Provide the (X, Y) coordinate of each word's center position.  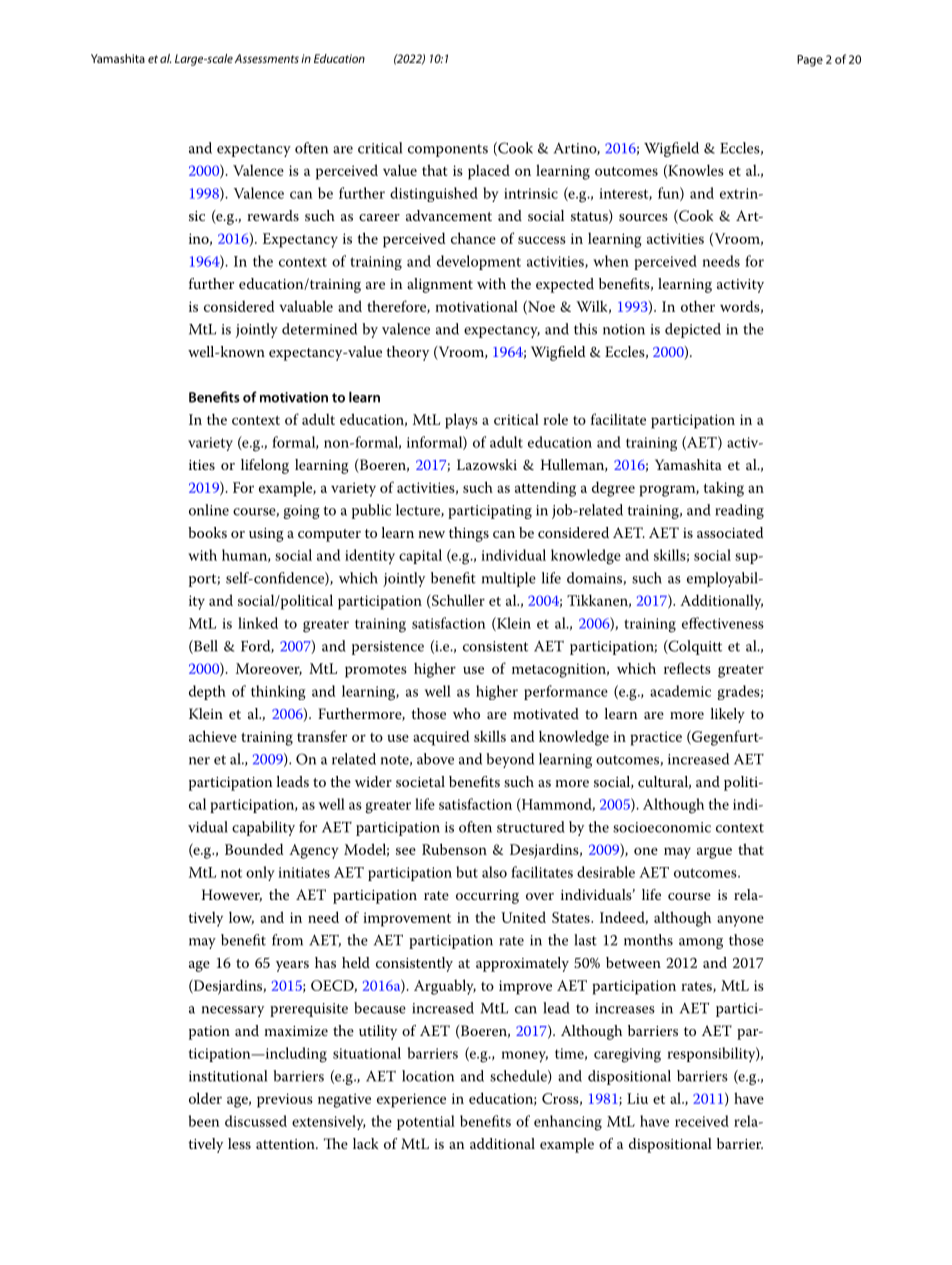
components (448, 150)
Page (810, 61)
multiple (509, 579)
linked (258, 623)
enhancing (568, 1123)
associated (730, 532)
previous (285, 1100)
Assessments (267, 58)
